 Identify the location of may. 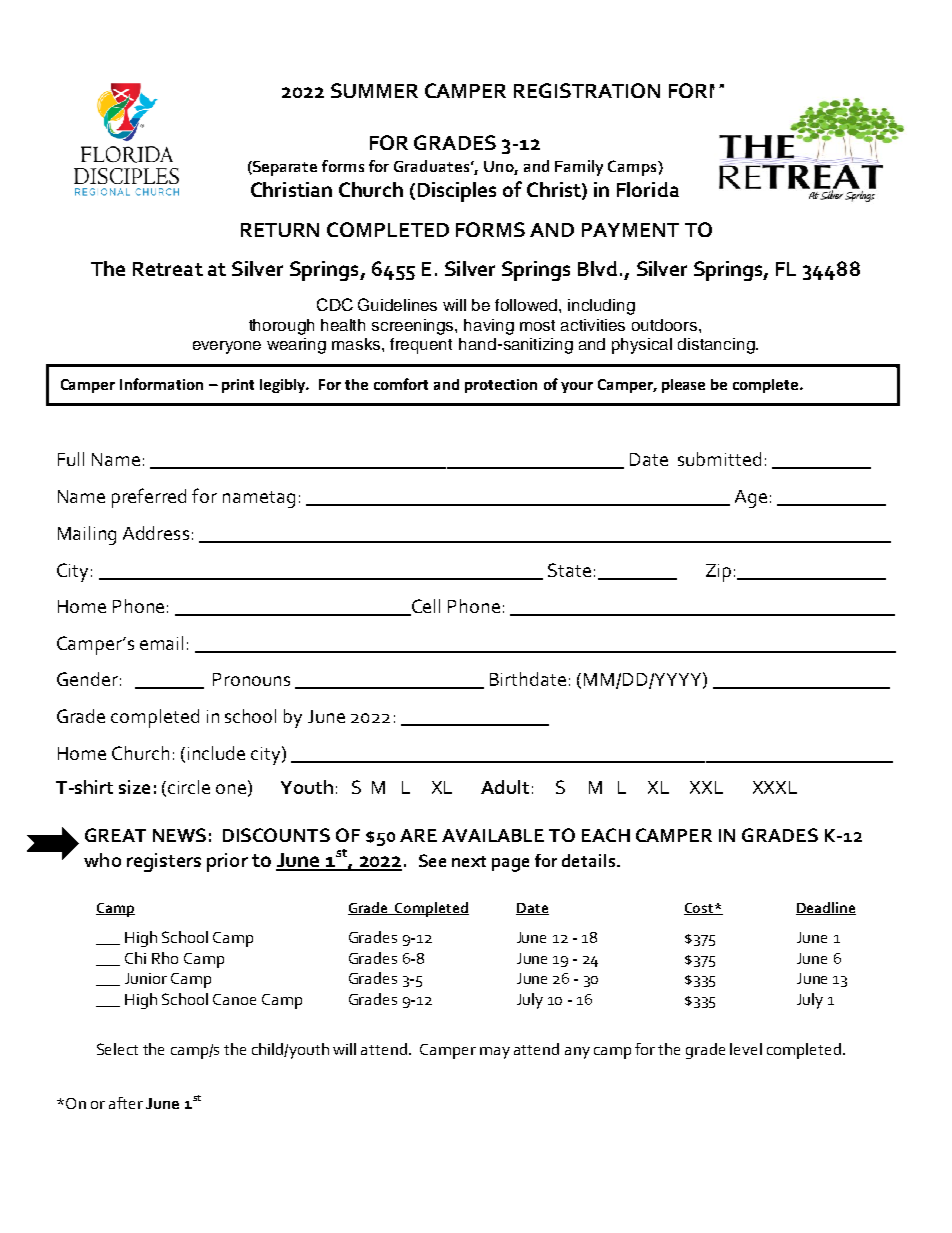
(495, 1053).
